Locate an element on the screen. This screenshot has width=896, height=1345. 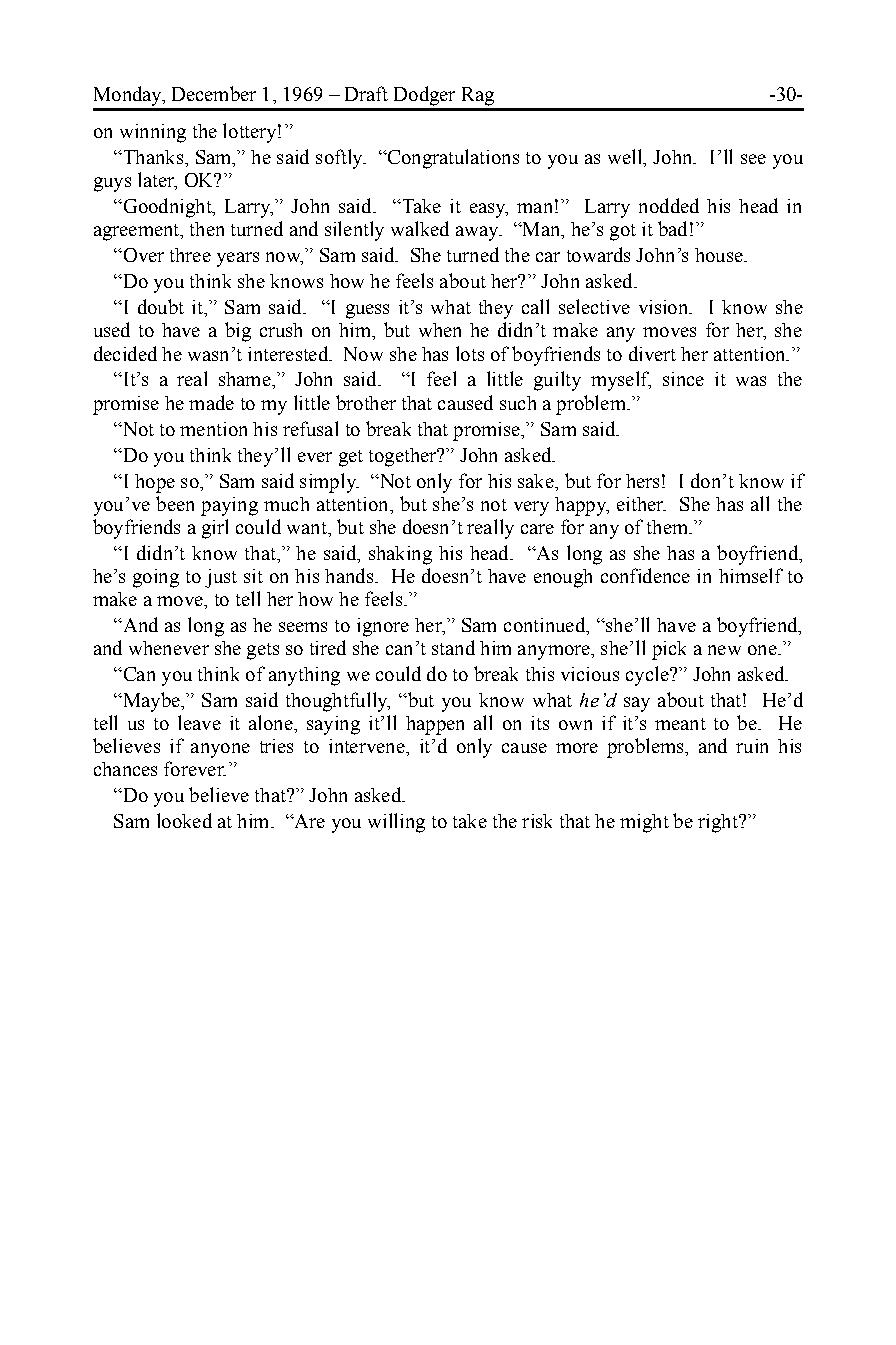
together is located at coordinates (404, 457).
